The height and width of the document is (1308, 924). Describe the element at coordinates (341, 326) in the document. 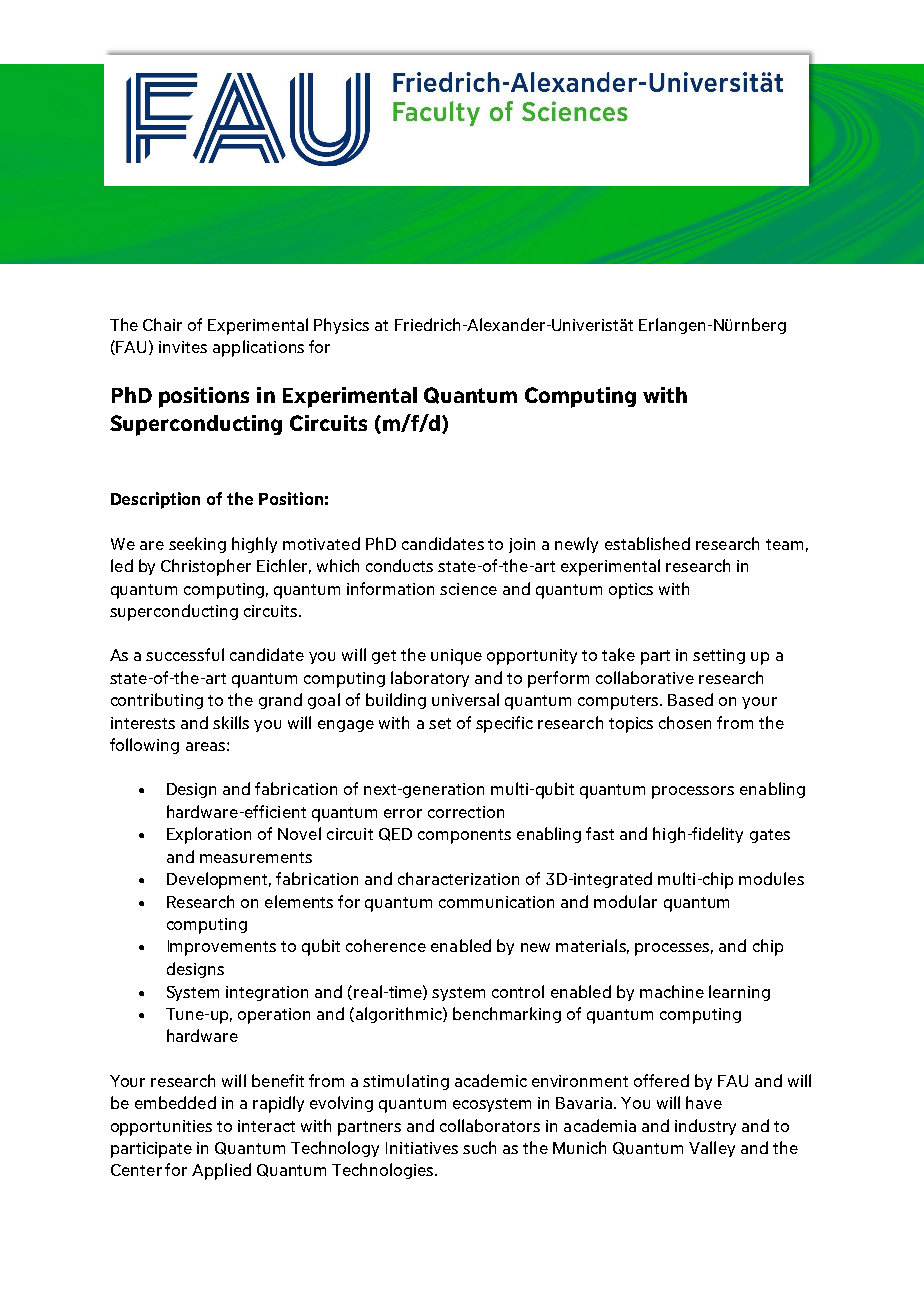

I see `Physics` at that location.
